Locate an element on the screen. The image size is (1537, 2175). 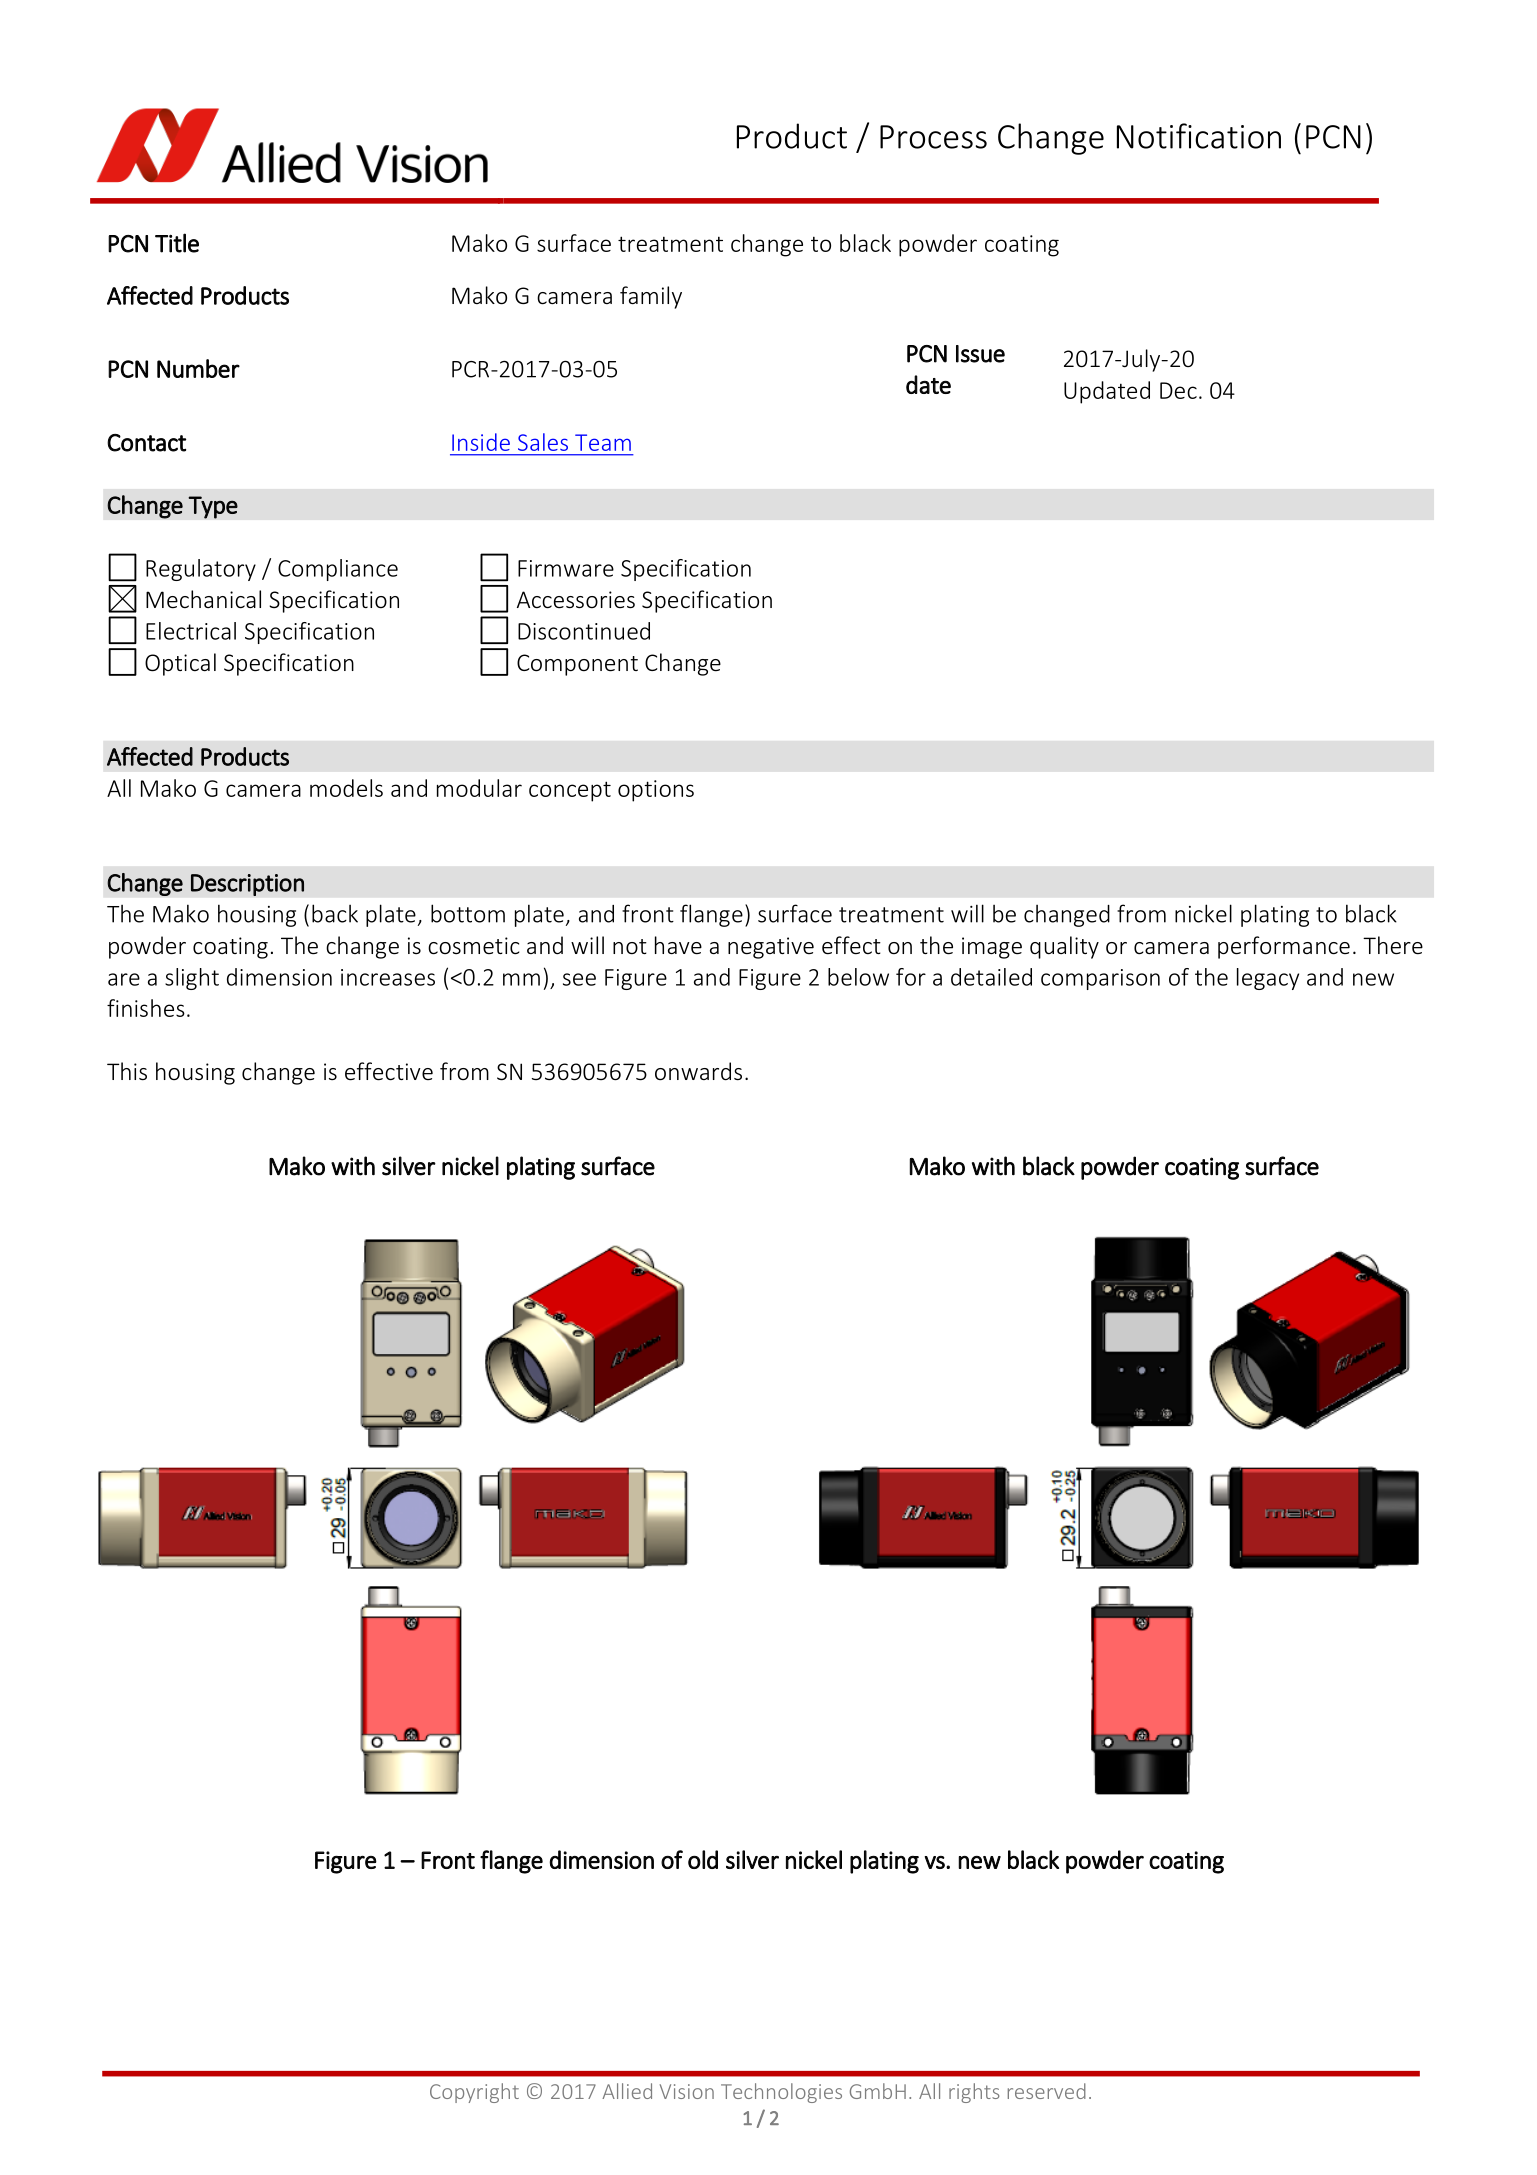
old is located at coordinates (703, 1859).
